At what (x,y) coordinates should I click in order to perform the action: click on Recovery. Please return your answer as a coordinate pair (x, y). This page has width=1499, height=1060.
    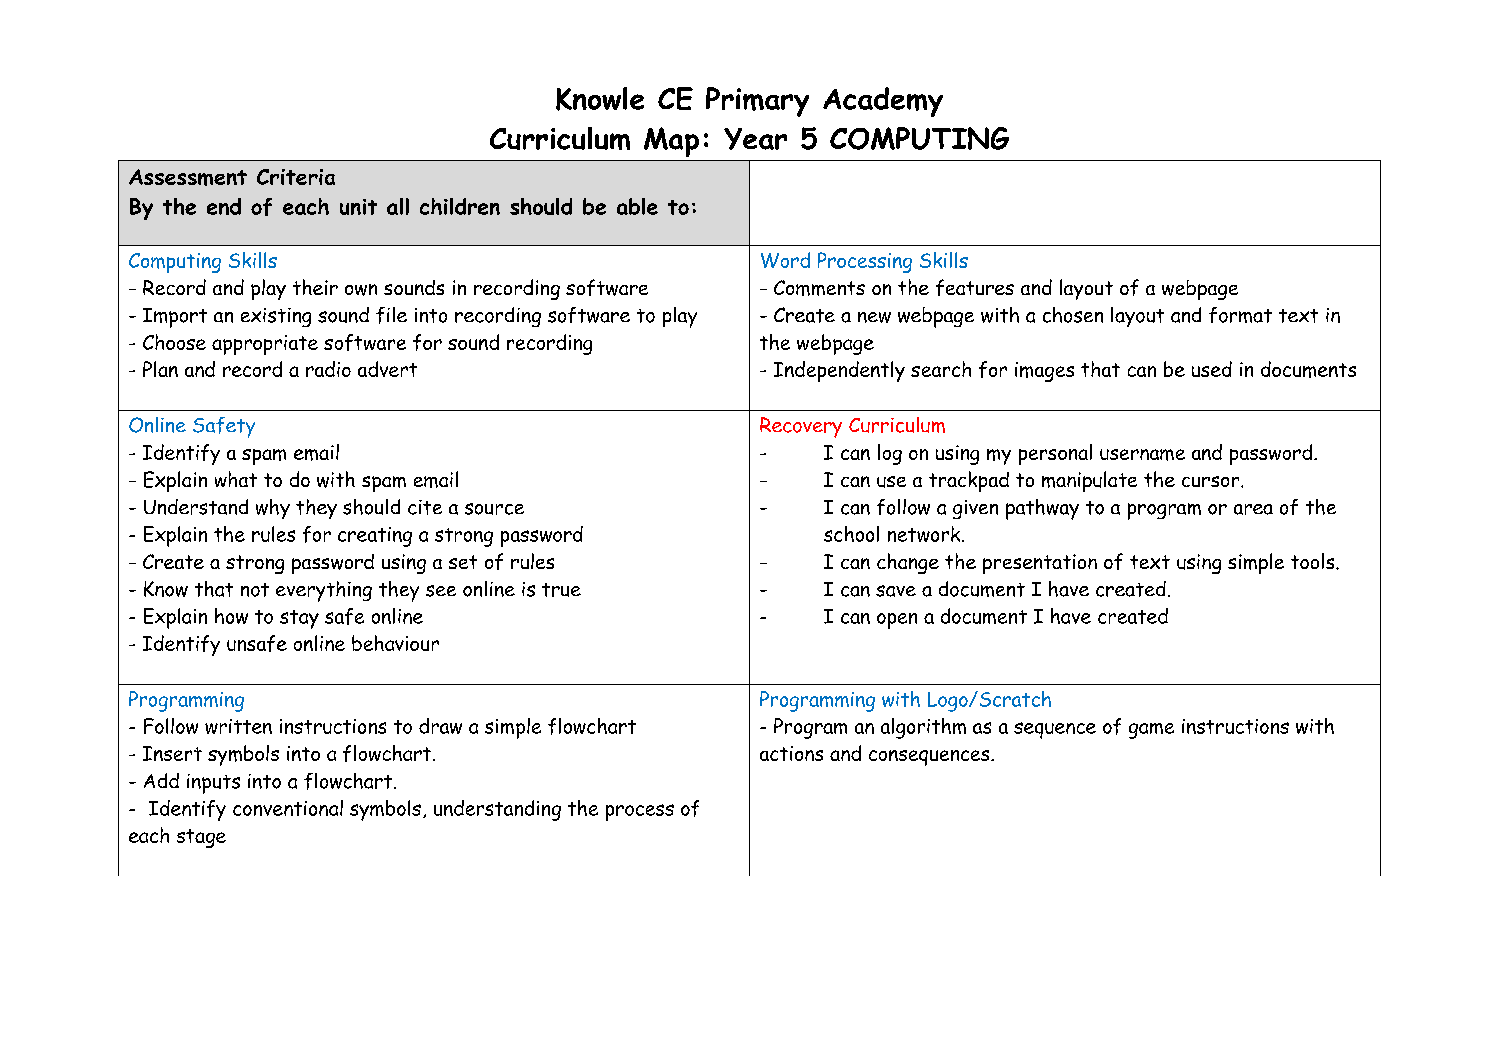
    Looking at the image, I should click on (801, 427).
